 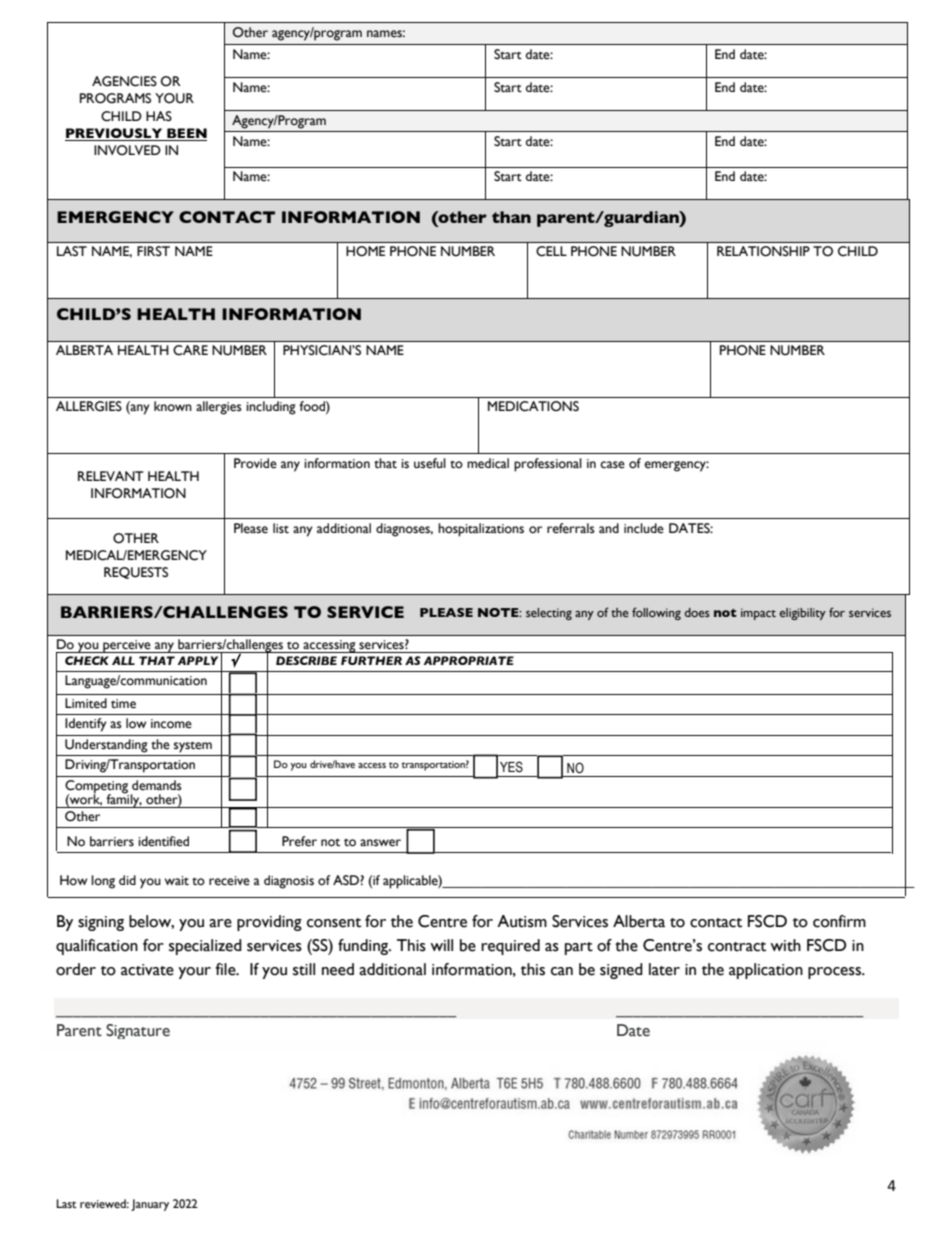 What do you see at coordinates (766, 971) in the screenshot?
I see `application` at bounding box center [766, 971].
